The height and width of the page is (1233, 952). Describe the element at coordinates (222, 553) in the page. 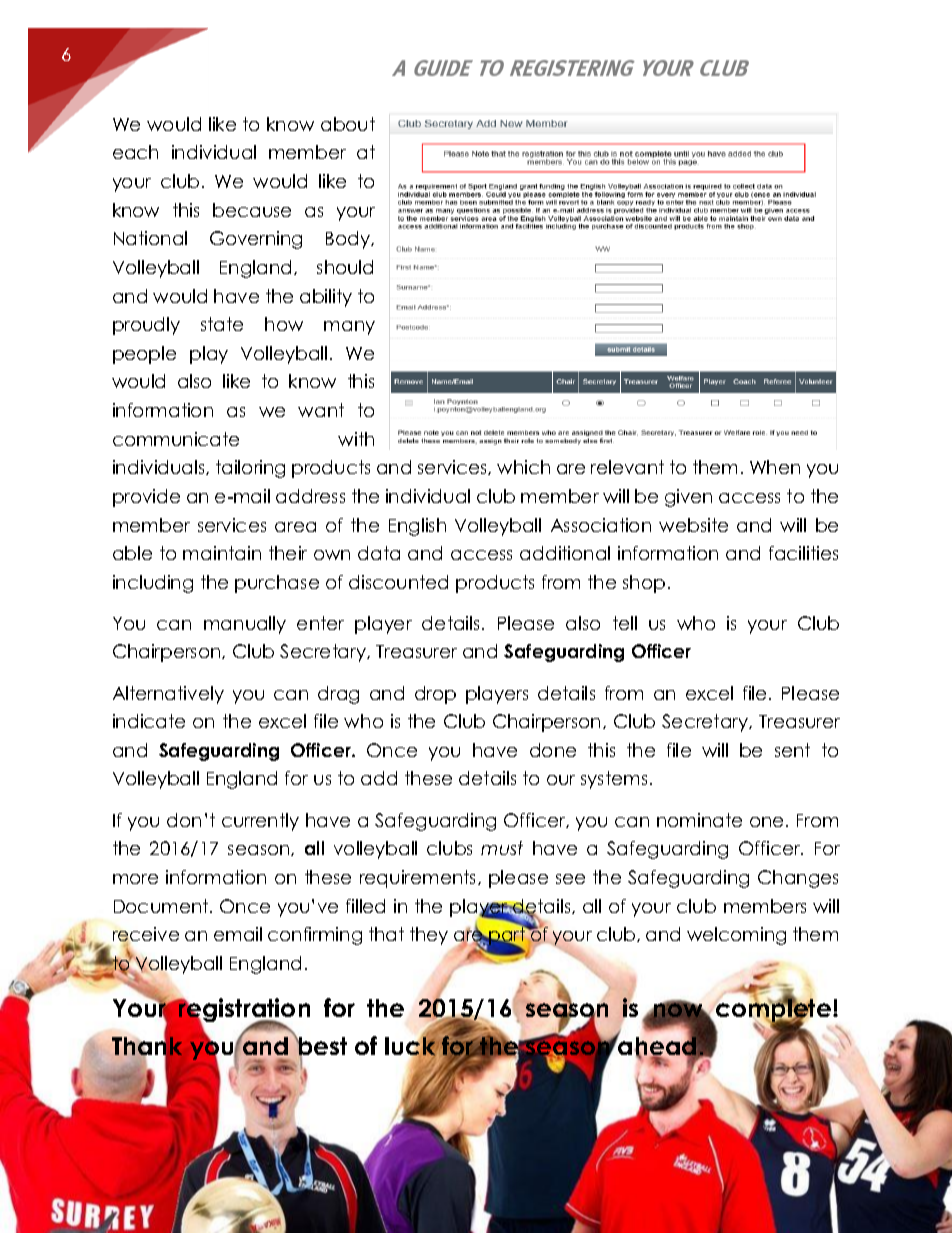

I see `maintain` at that location.
